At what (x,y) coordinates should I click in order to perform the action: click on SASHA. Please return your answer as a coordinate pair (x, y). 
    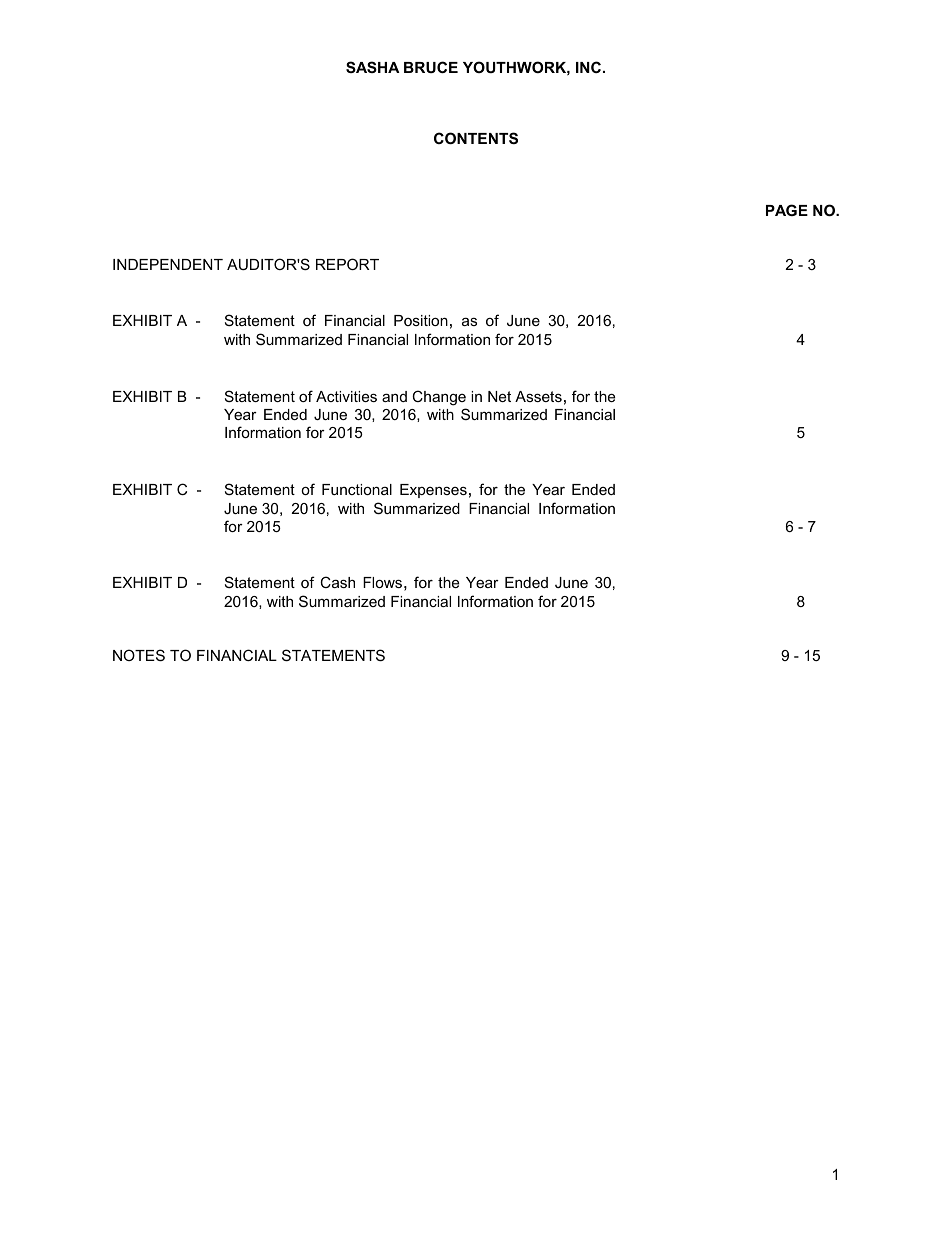
    Looking at the image, I should click on (372, 67).
